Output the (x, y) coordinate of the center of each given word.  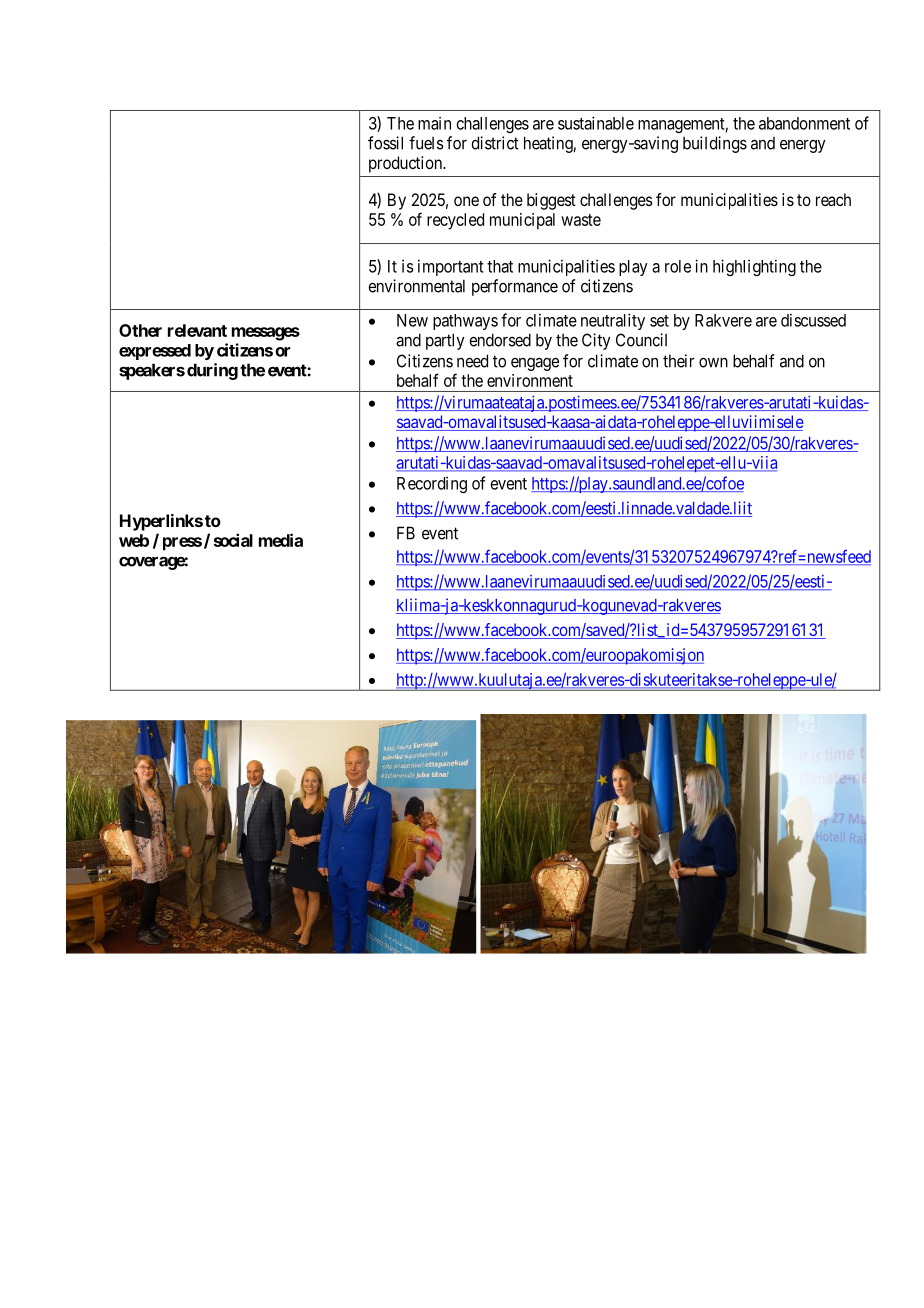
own (713, 363)
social (233, 540)
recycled (455, 221)
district (495, 143)
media (281, 540)
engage (535, 364)
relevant (197, 330)
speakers (152, 371)
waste (581, 220)
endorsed (500, 340)
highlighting (754, 267)
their (678, 361)
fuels (426, 143)
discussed (813, 320)
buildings (715, 144)
